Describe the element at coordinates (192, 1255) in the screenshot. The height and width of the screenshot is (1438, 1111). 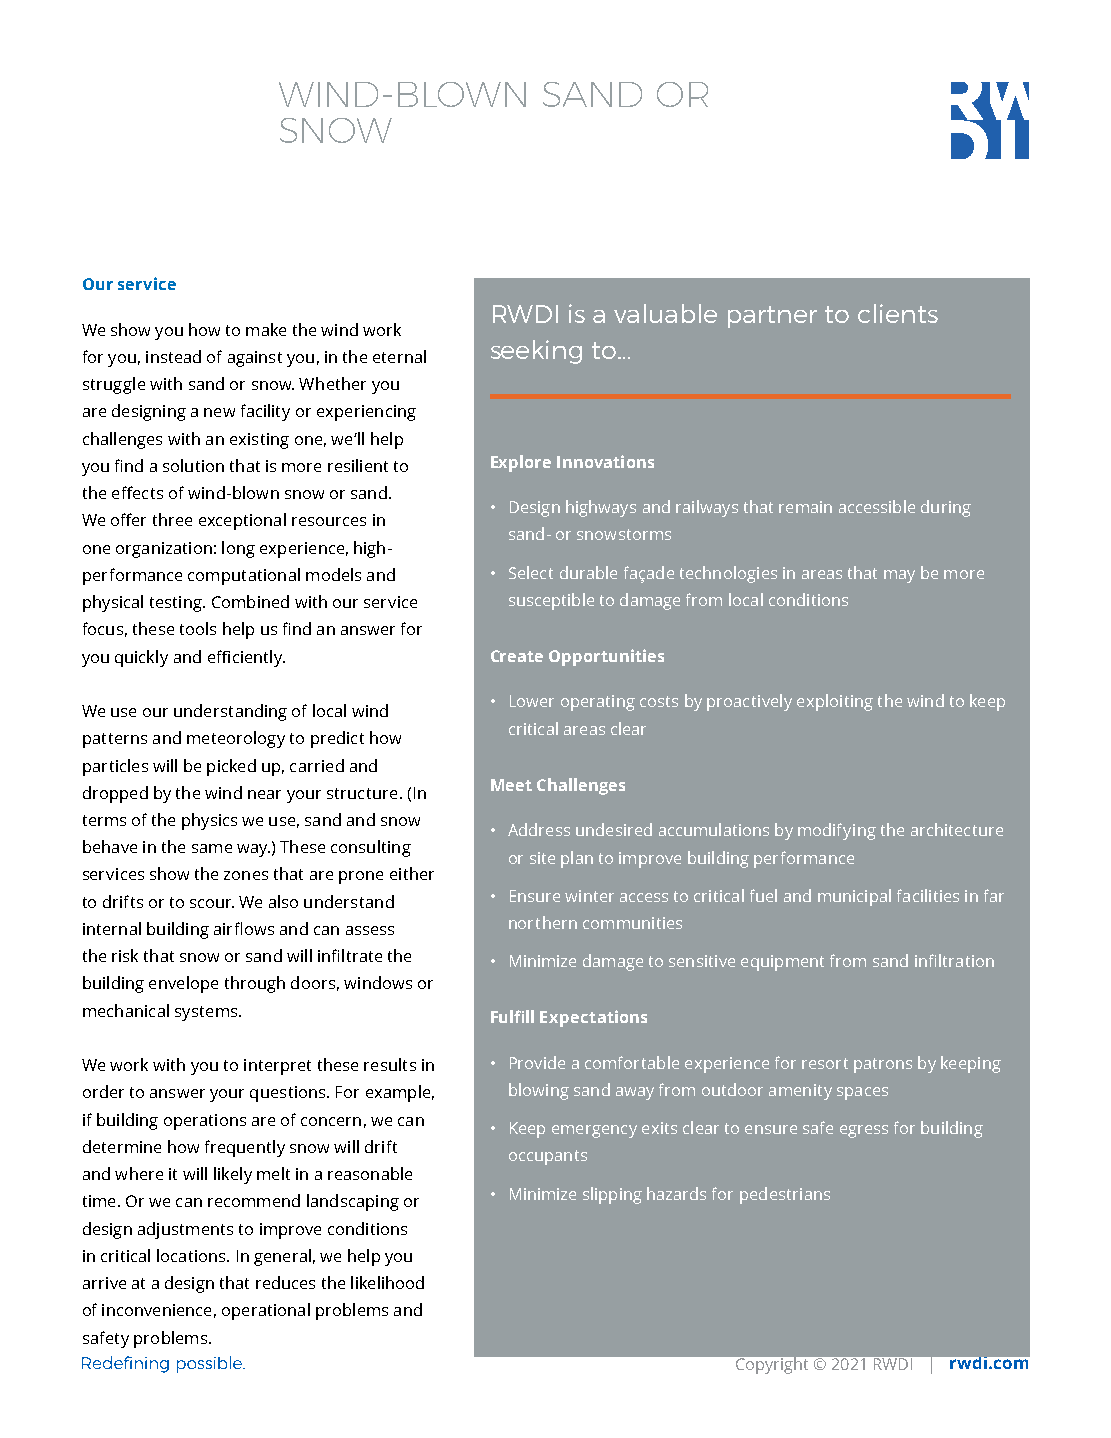
I see `locations` at that location.
